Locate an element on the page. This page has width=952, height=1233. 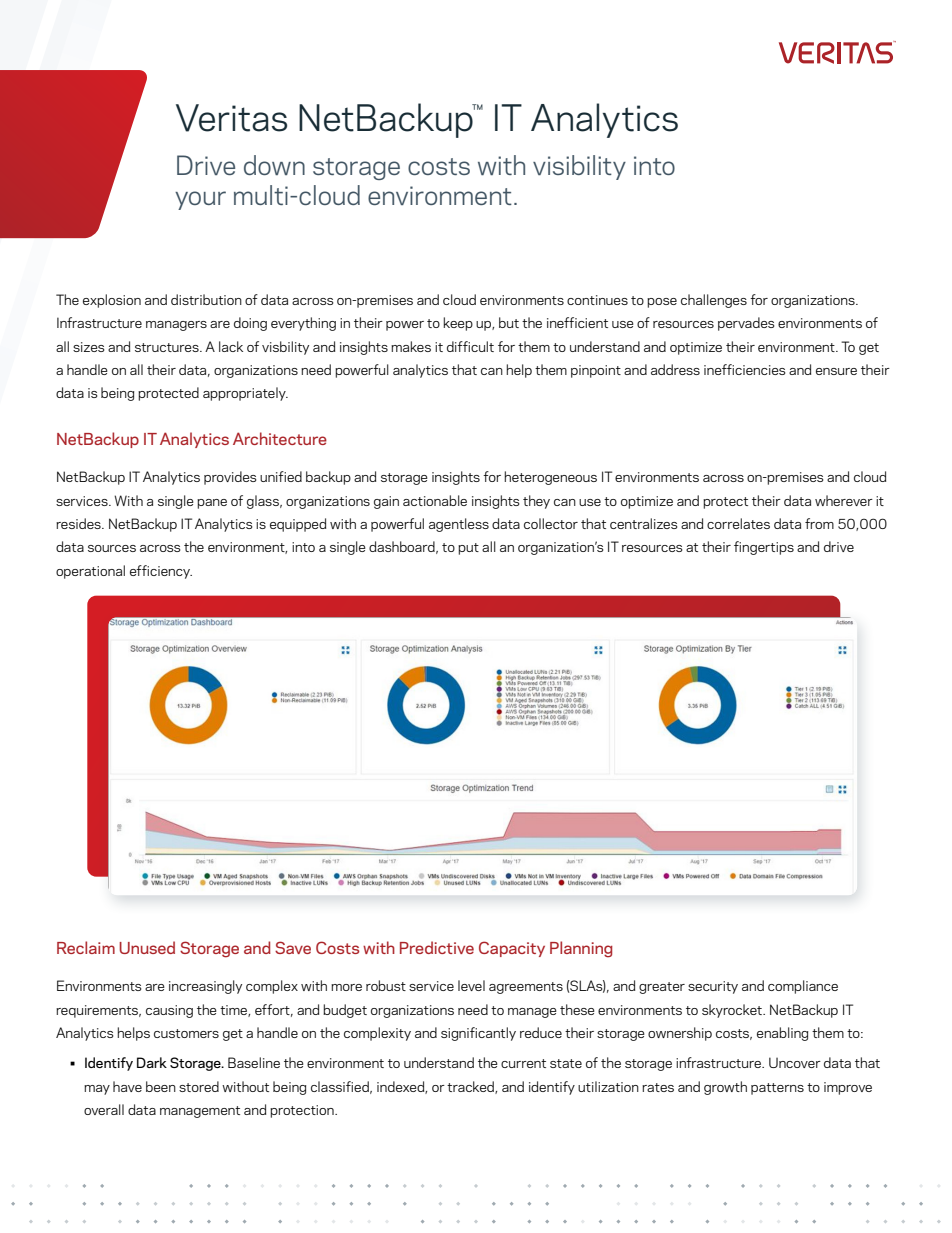
visibility is located at coordinates (579, 167).
